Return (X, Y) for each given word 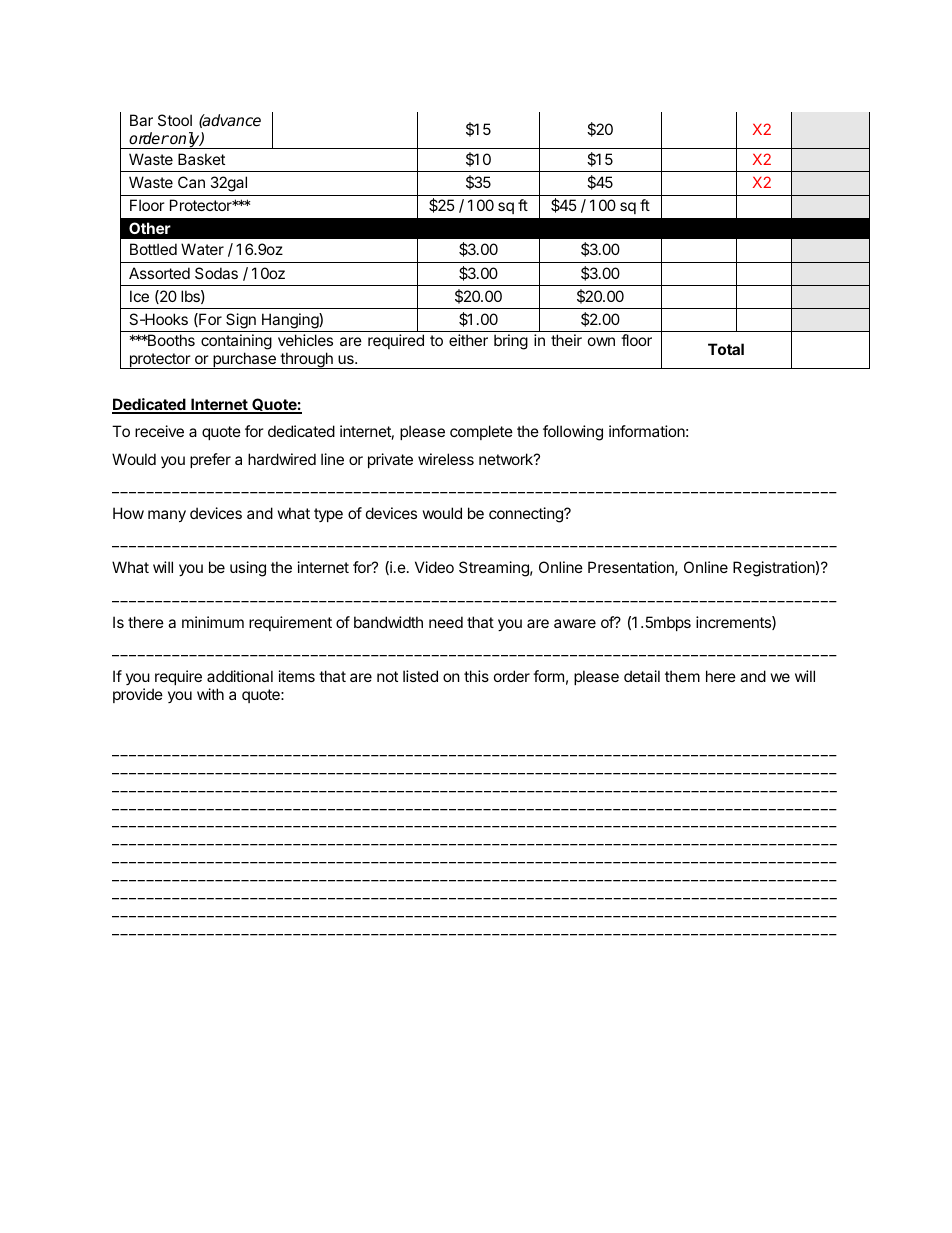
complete (481, 432)
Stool (175, 120)
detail (642, 676)
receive (159, 431)
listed (420, 676)
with (210, 694)
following (573, 433)
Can (191, 182)
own (601, 341)
